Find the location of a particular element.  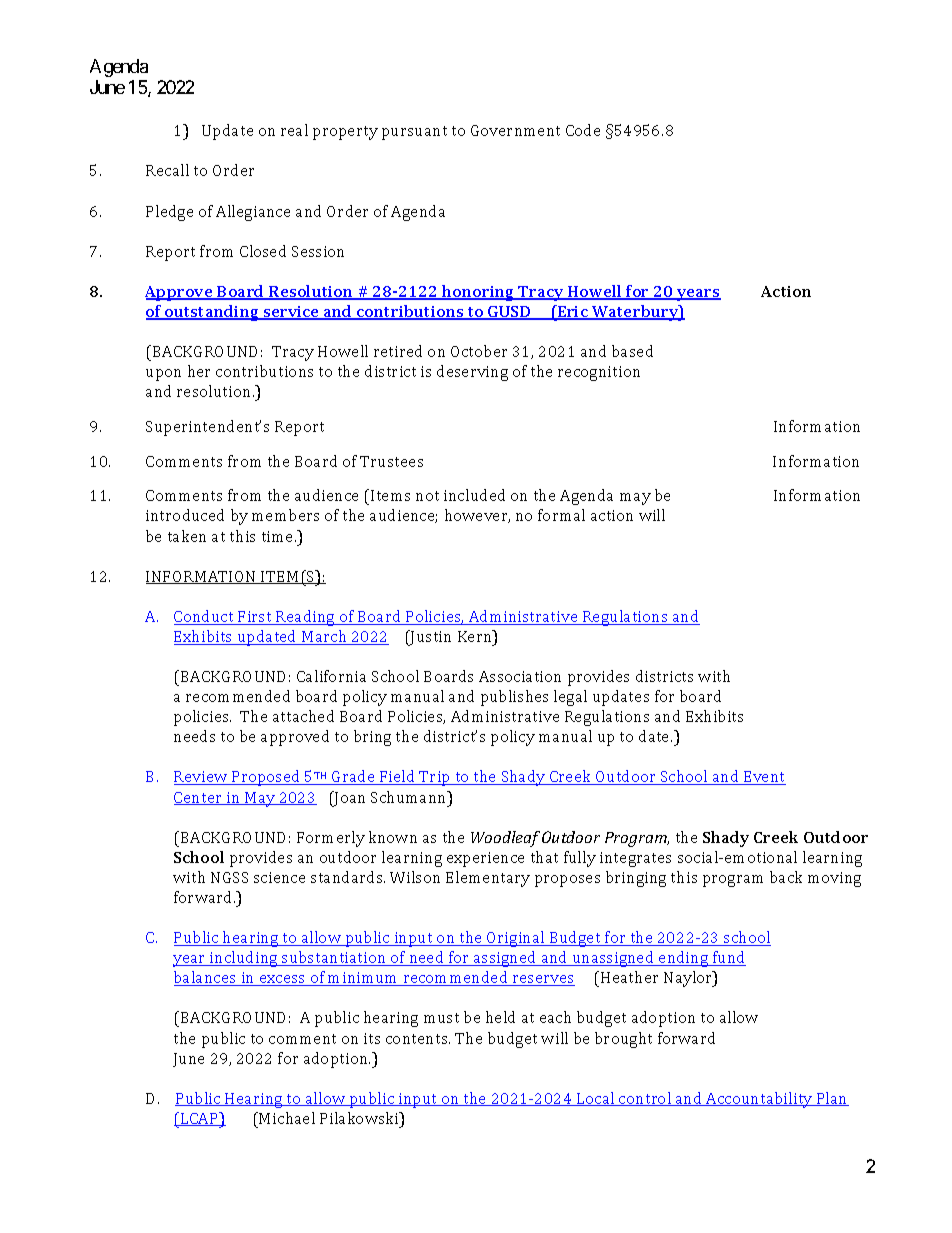

Government is located at coordinates (515, 130).
